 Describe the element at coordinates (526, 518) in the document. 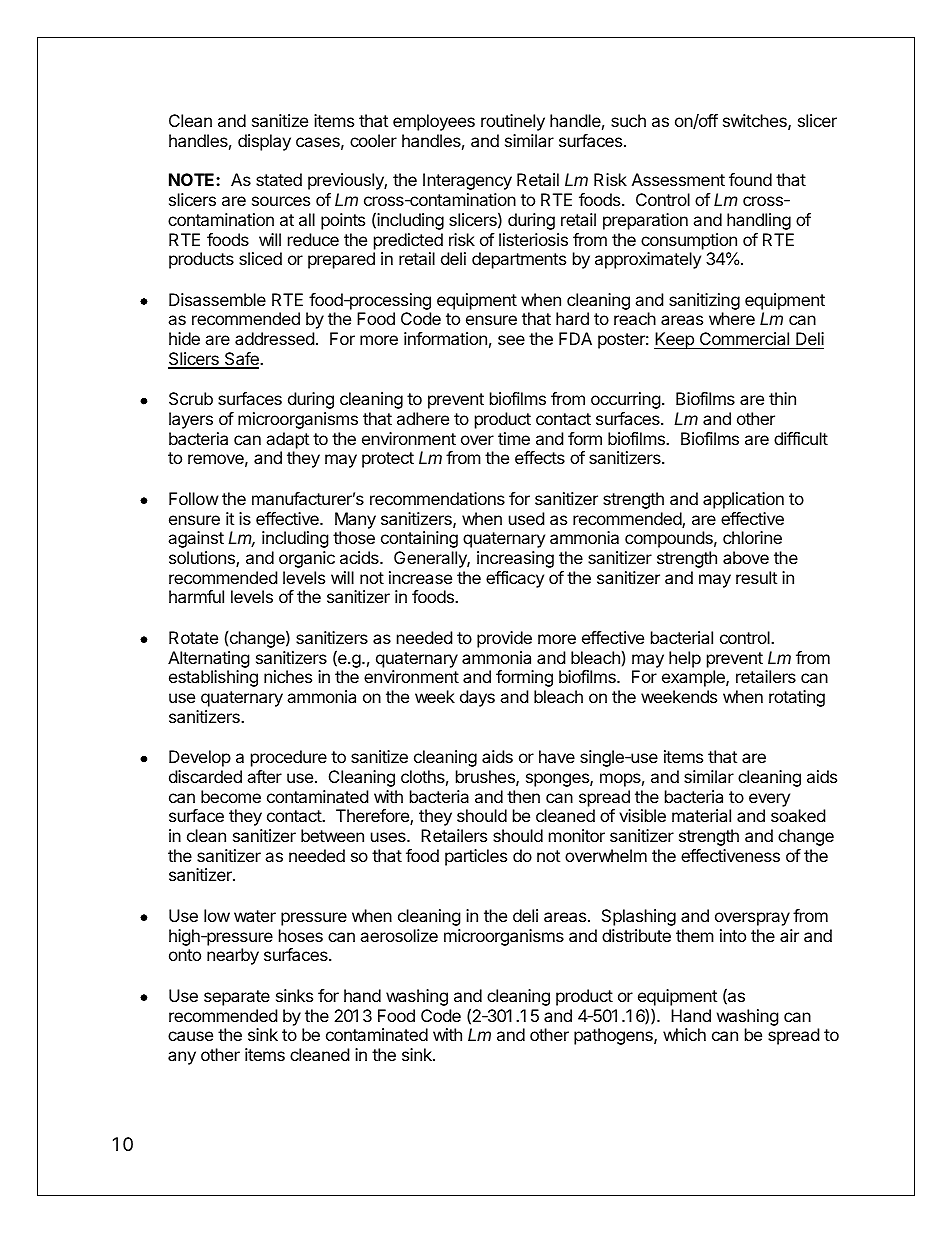

I see `used` at that location.
